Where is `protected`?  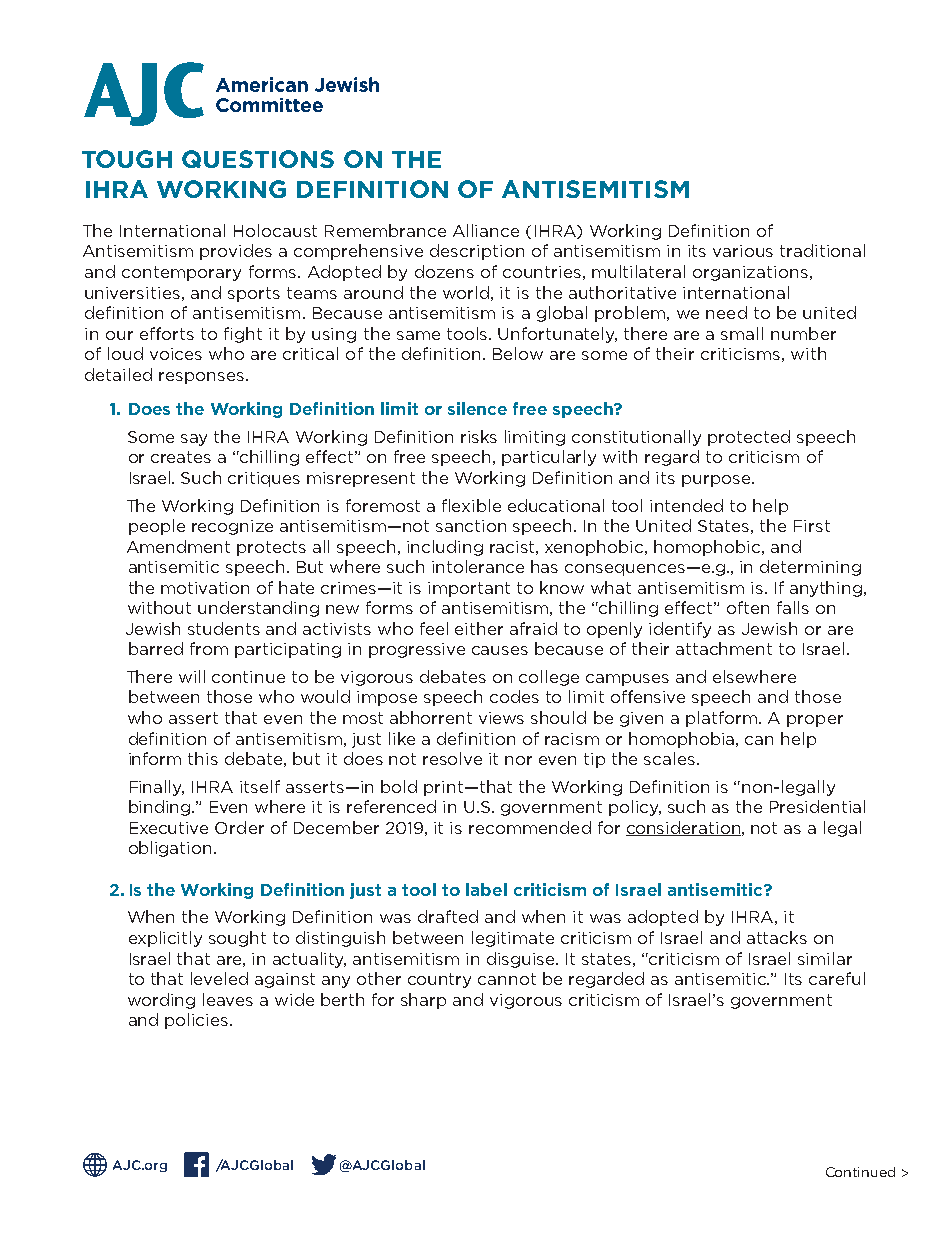 protected is located at coordinates (749, 438).
